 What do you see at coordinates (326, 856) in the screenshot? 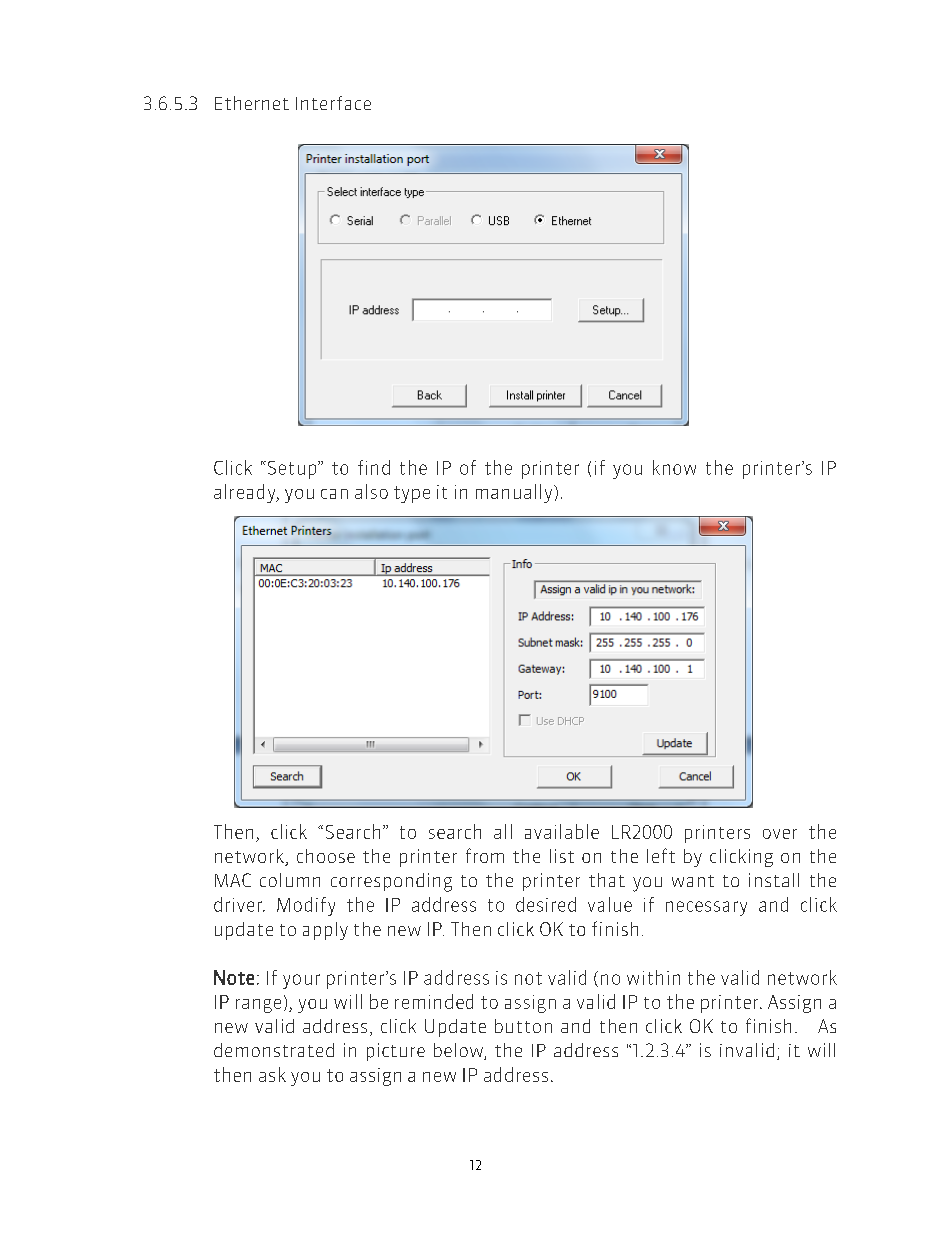
I see `choose` at bounding box center [326, 856].
